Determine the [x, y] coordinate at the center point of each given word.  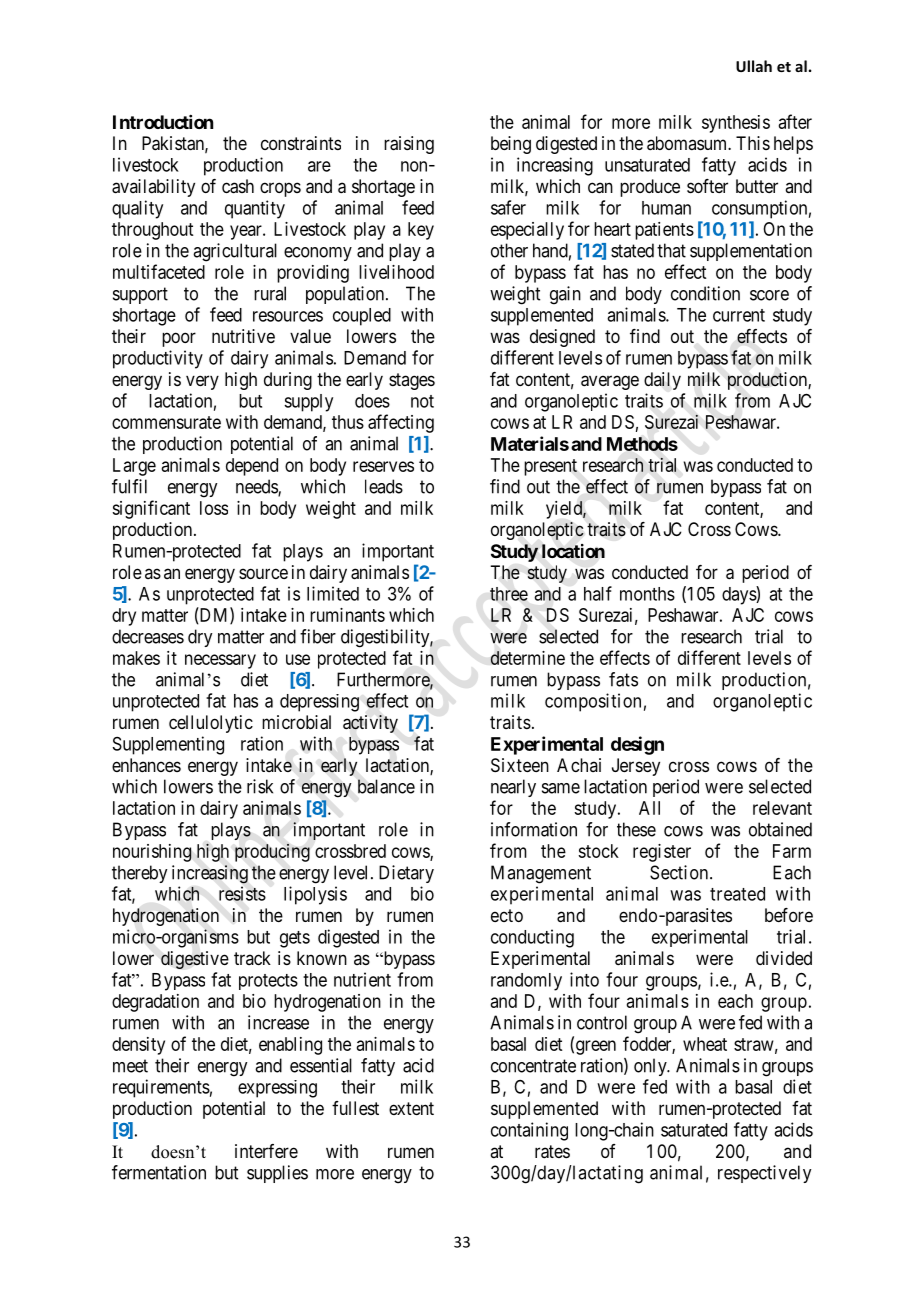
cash [238, 186]
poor [179, 339]
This [753, 143]
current [739, 315]
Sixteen [520, 765]
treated [737, 894]
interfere [266, 1151]
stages [412, 381]
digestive [195, 960]
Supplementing [168, 745]
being [511, 145]
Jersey [636, 767]
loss [214, 508]
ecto [507, 915]
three [509, 594]
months [647, 594]
